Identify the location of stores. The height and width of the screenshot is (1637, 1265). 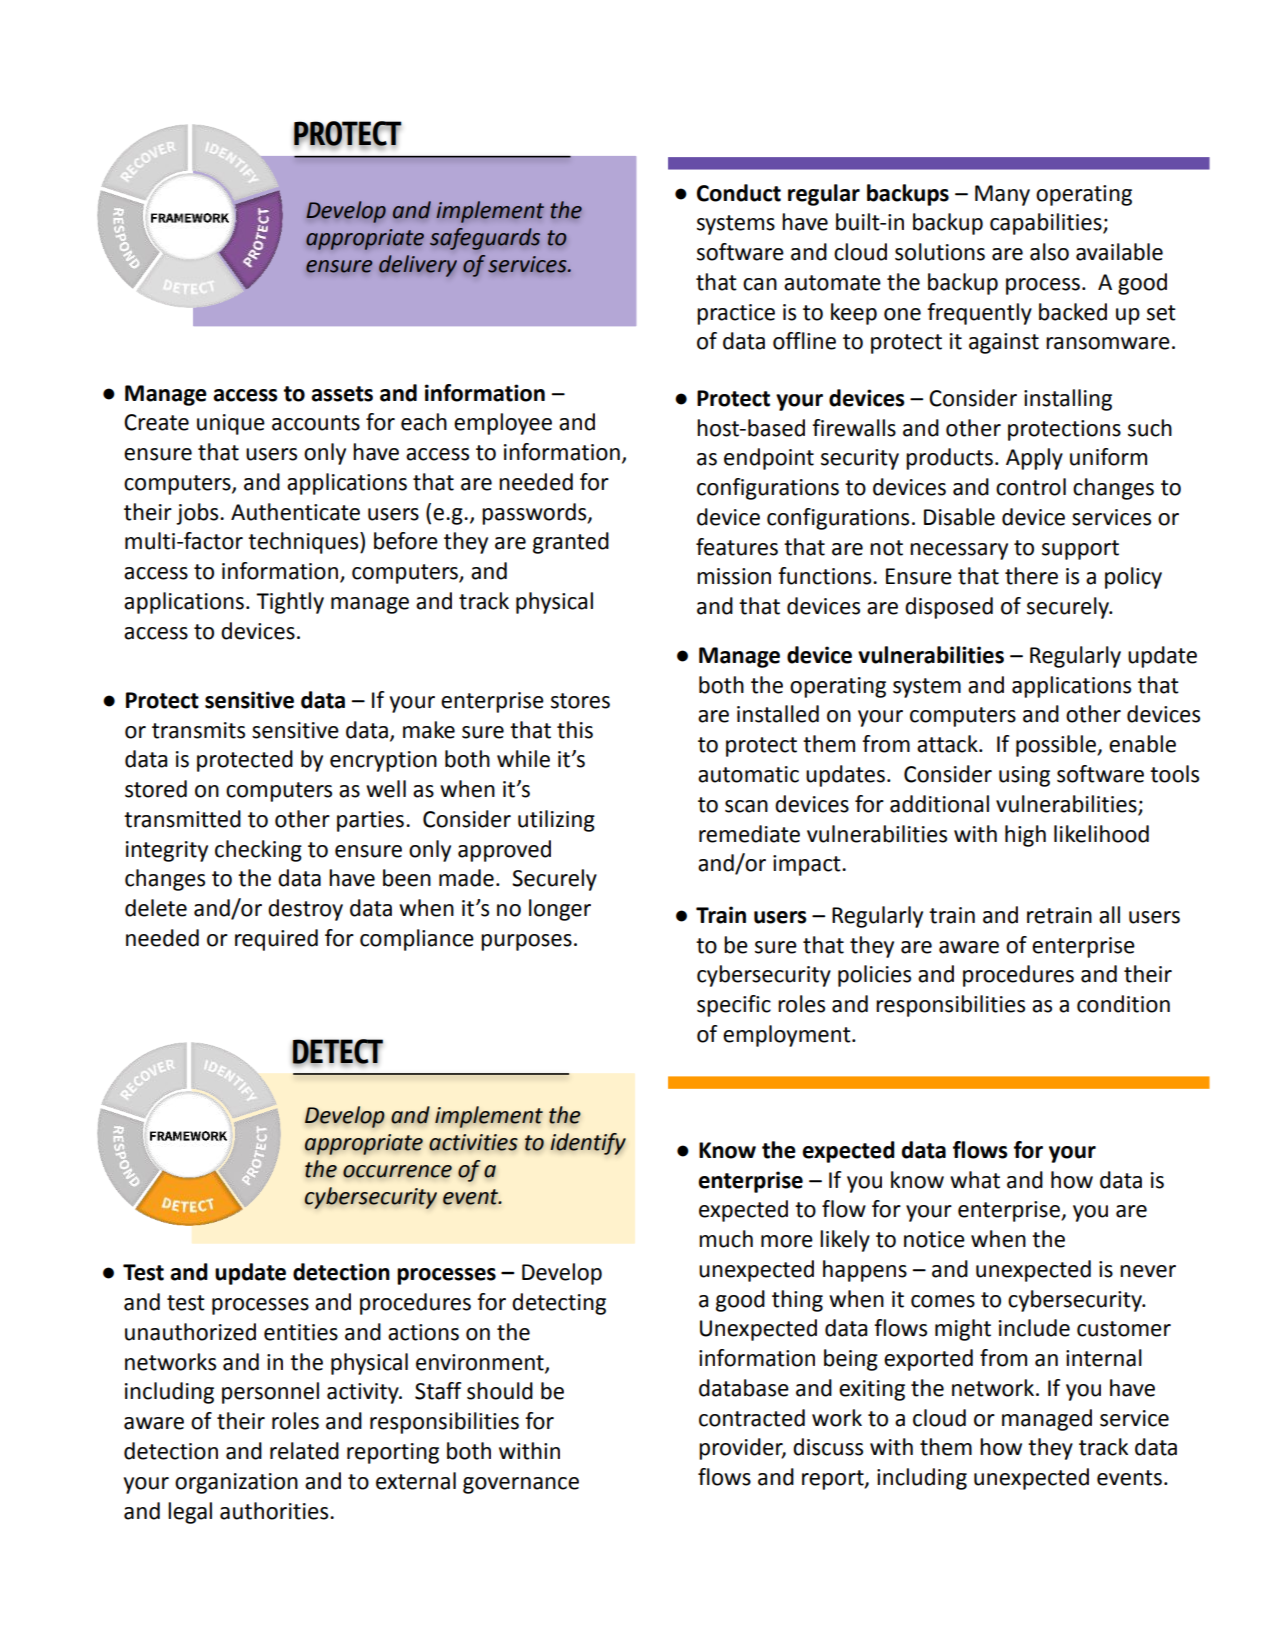
(580, 701).
